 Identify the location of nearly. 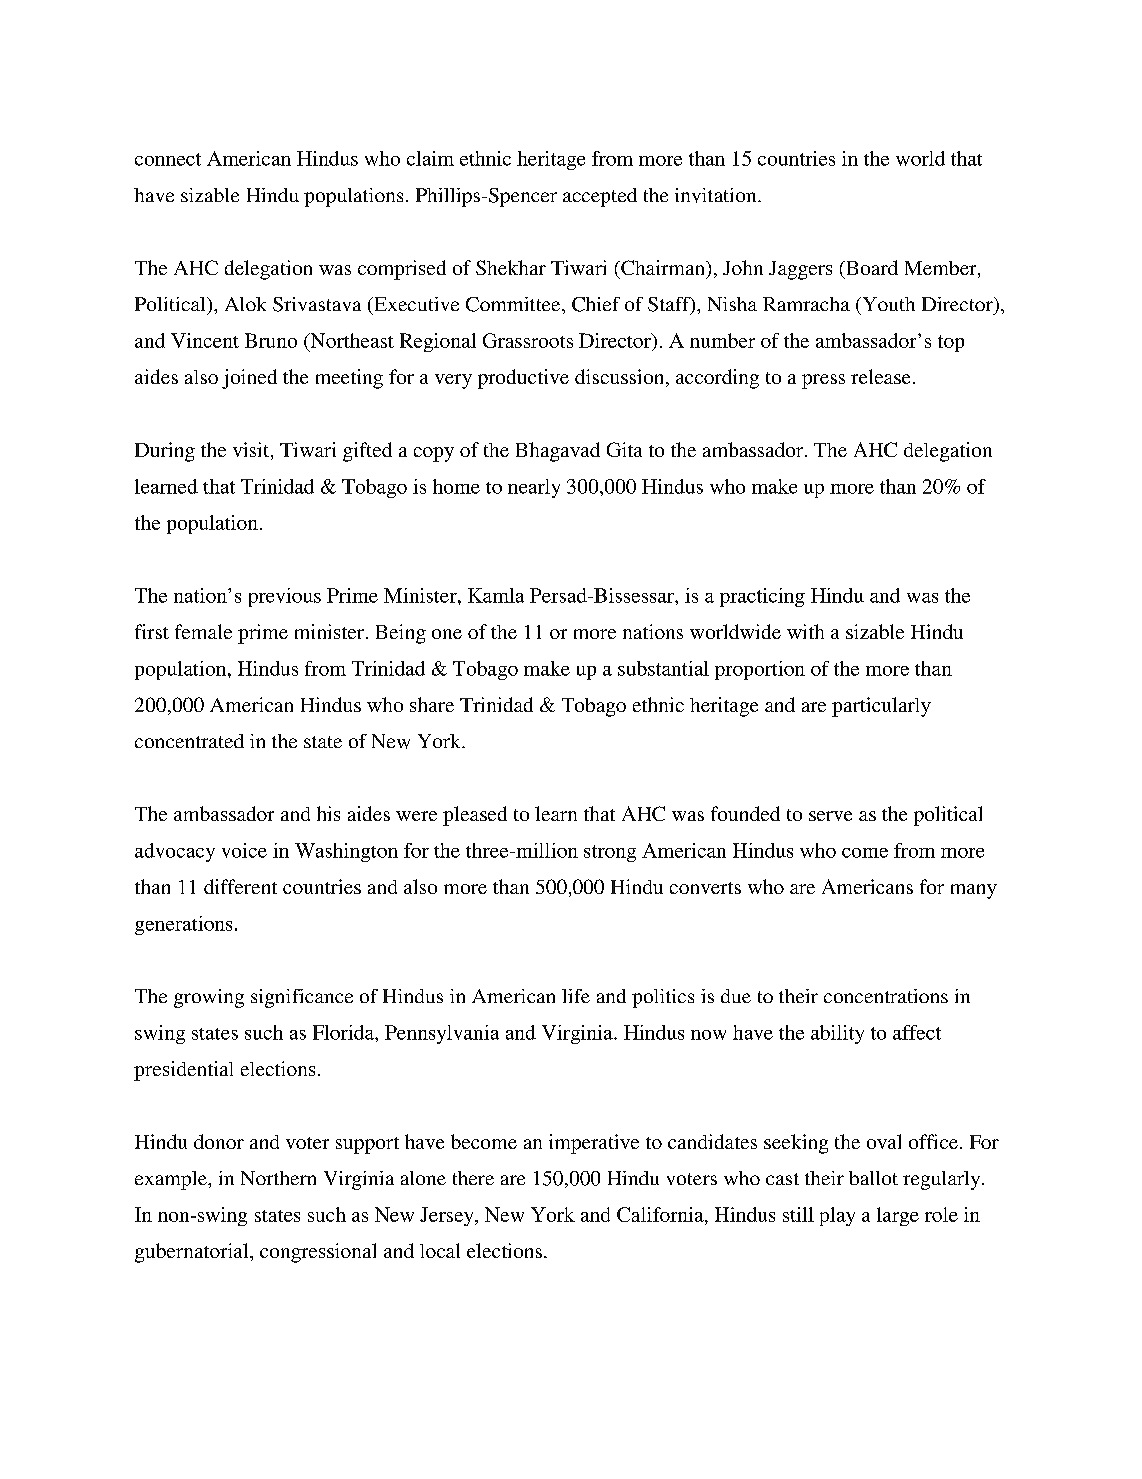
(534, 488).
